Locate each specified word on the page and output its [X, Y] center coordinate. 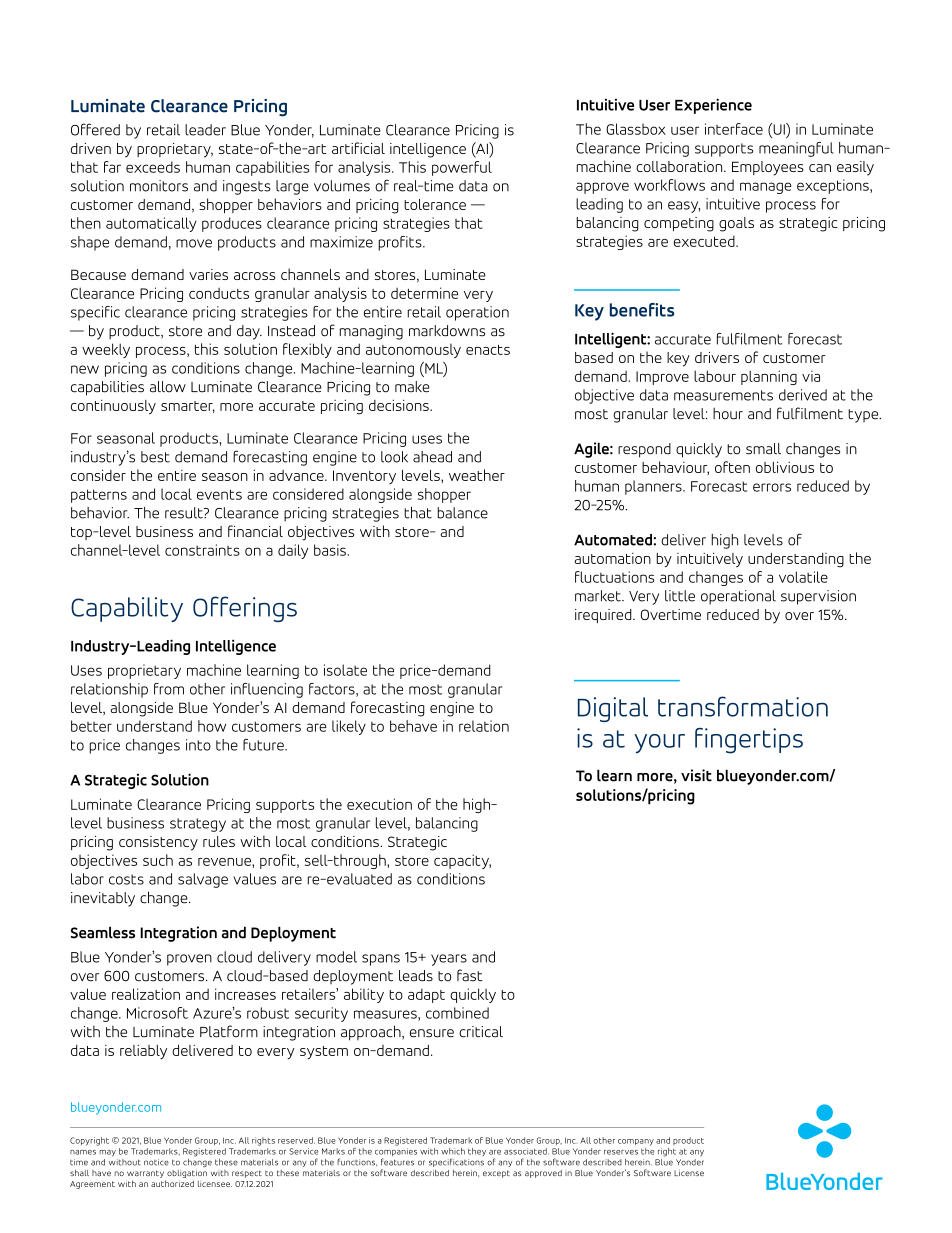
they [477, 1152]
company [636, 1142]
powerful [462, 168]
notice [156, 1162]
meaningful [796, 149]
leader [205, 130]
